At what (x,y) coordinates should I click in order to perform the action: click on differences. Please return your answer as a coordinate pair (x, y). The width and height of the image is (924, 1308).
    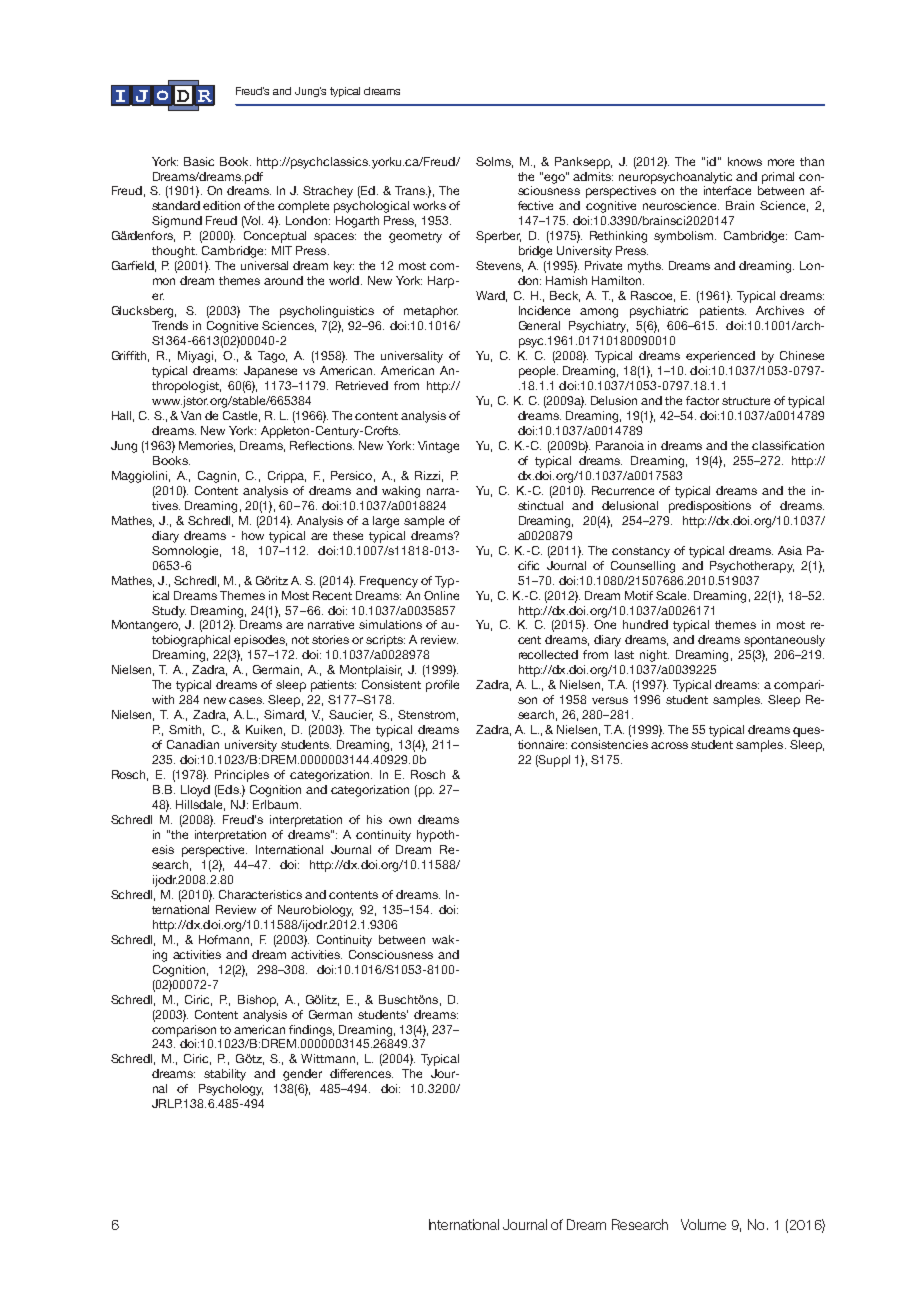
    Looking at the image, I should click on (361, 1073).
